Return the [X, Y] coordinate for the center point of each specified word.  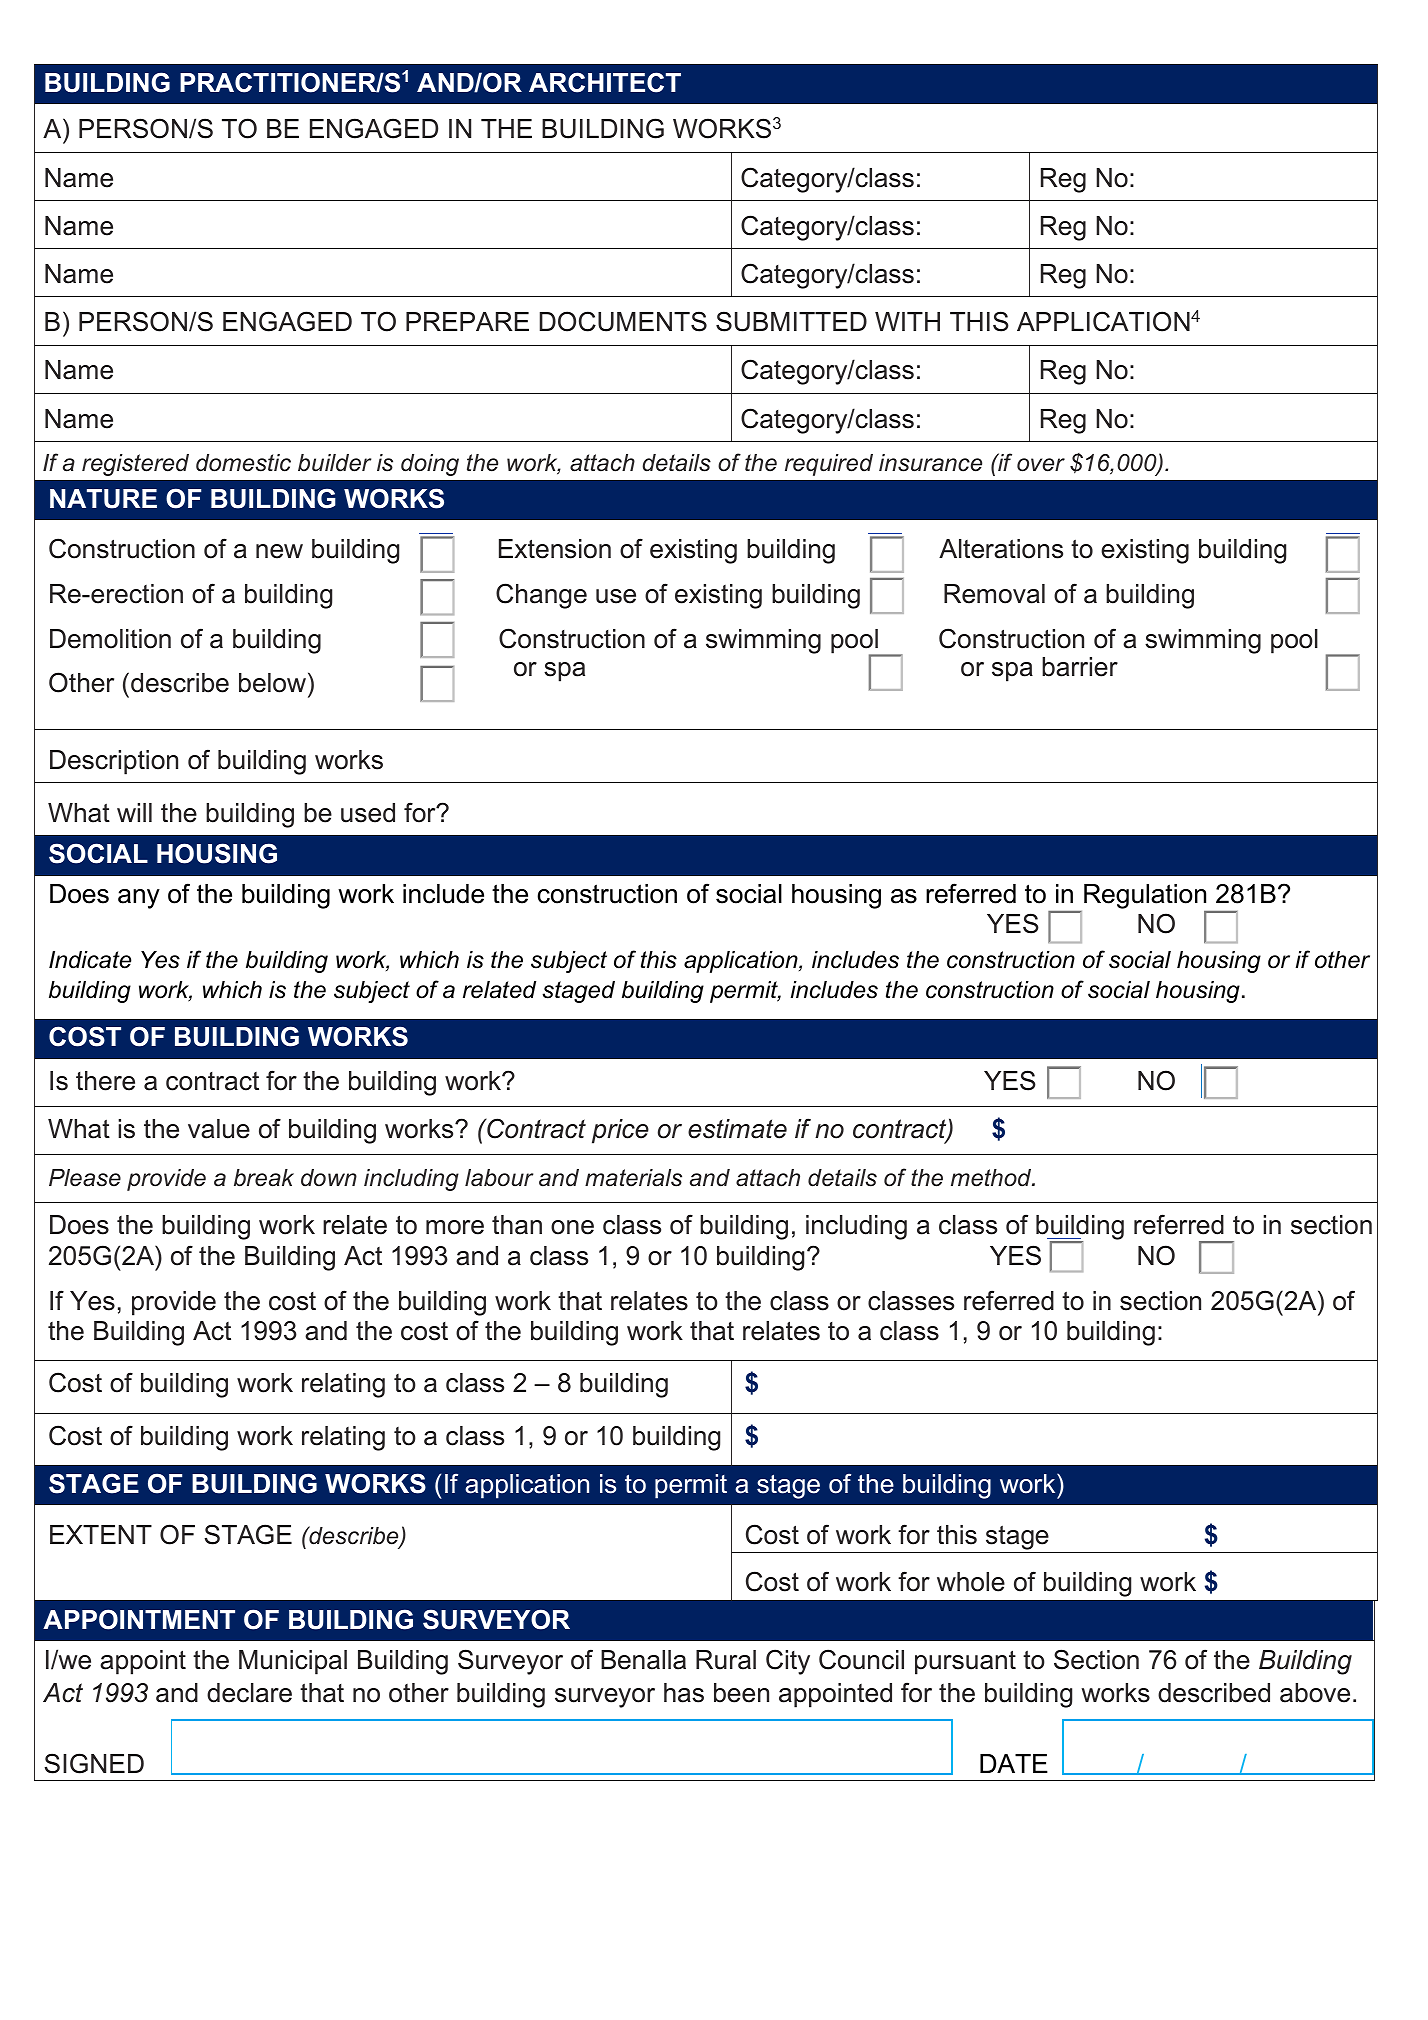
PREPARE [467, 321]
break [264, 1178]
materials [633, 1178]
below [272, 683]
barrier [1080, 667]
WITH [907, 321]
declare [249, 1693]
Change [541, 596]
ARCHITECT [605, 82]
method [992, 1178]
